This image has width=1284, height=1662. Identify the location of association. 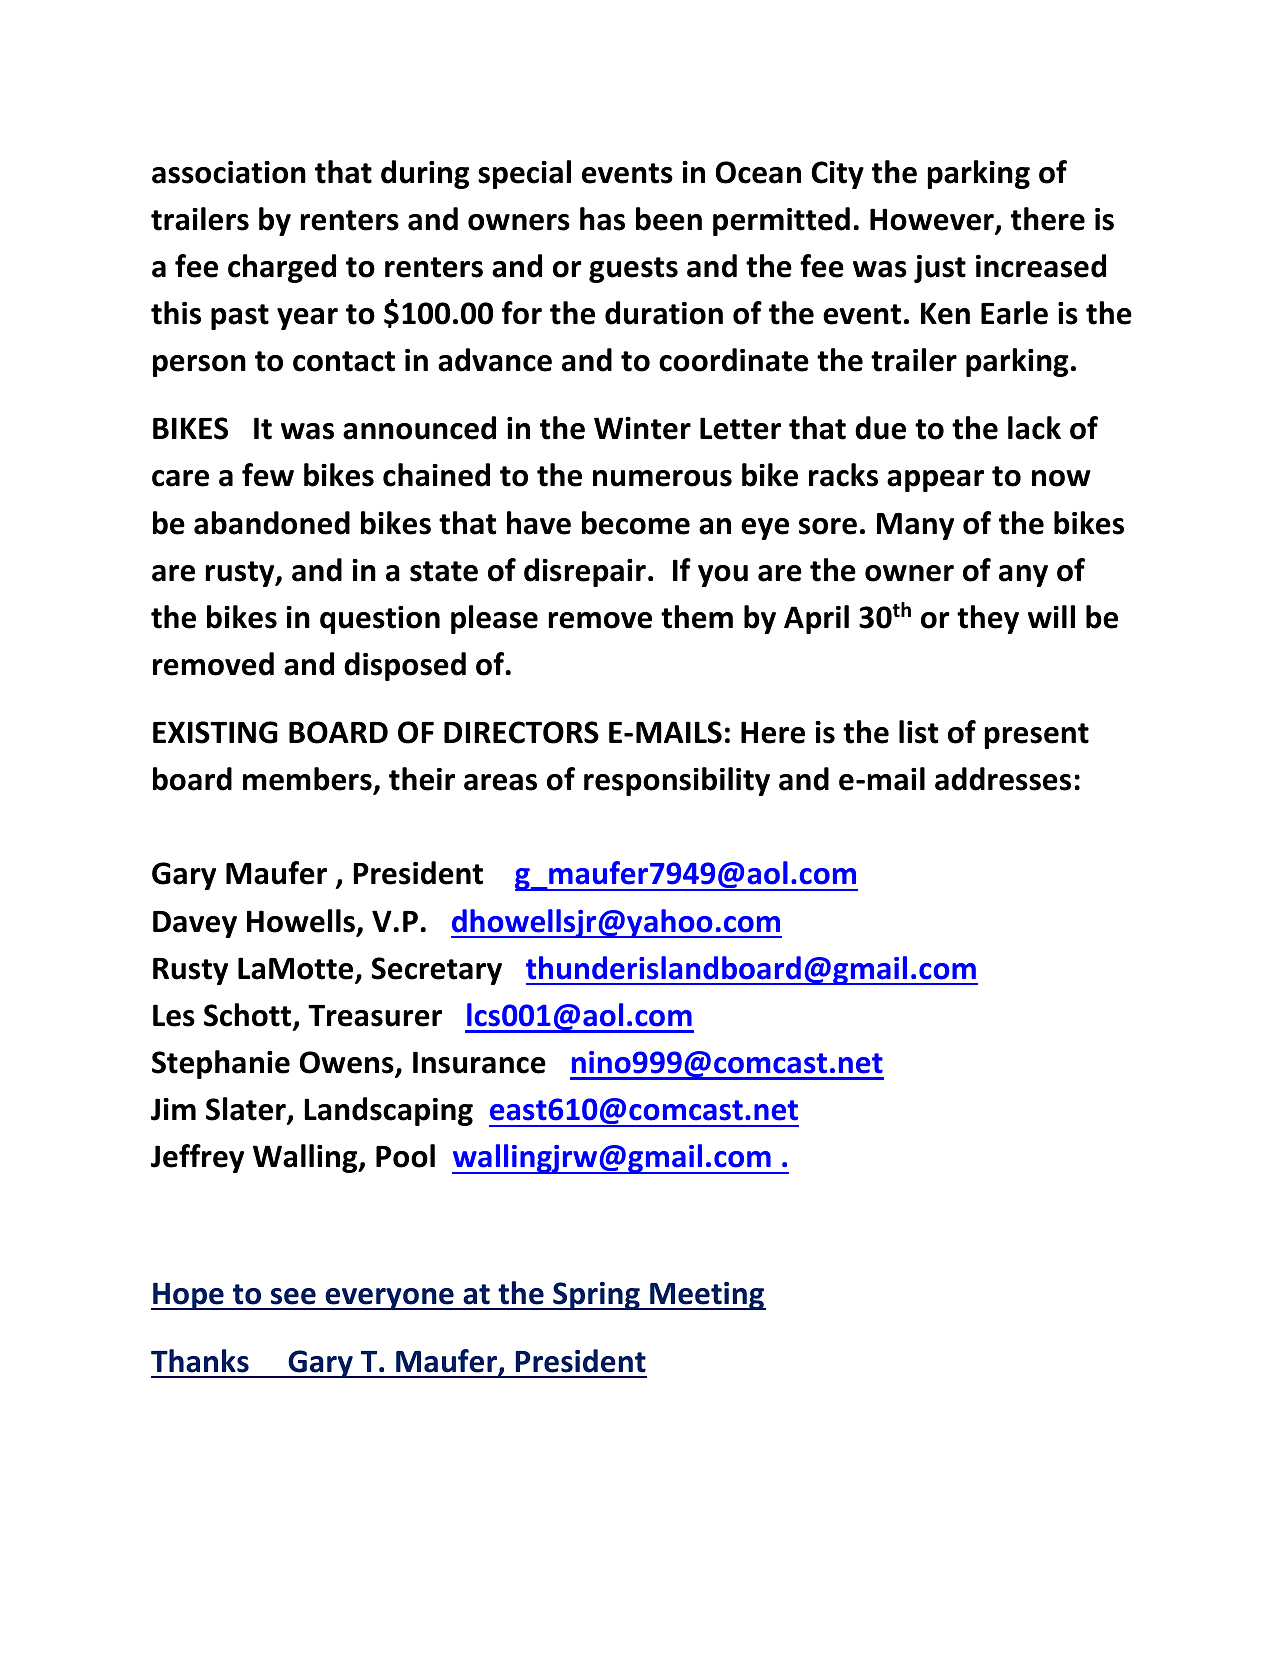
(229, 172).
